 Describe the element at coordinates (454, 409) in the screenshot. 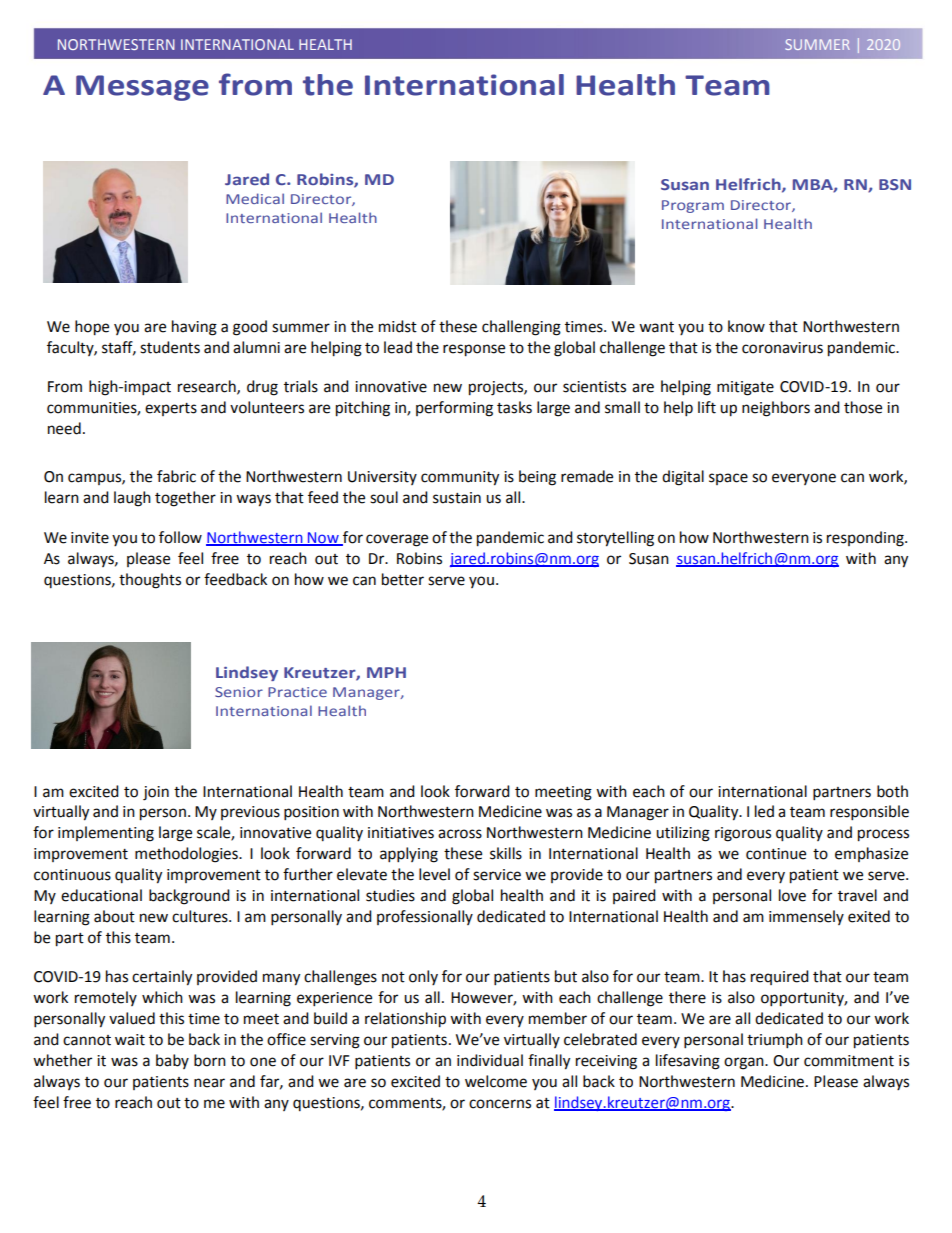

I see `performing` at that location.
